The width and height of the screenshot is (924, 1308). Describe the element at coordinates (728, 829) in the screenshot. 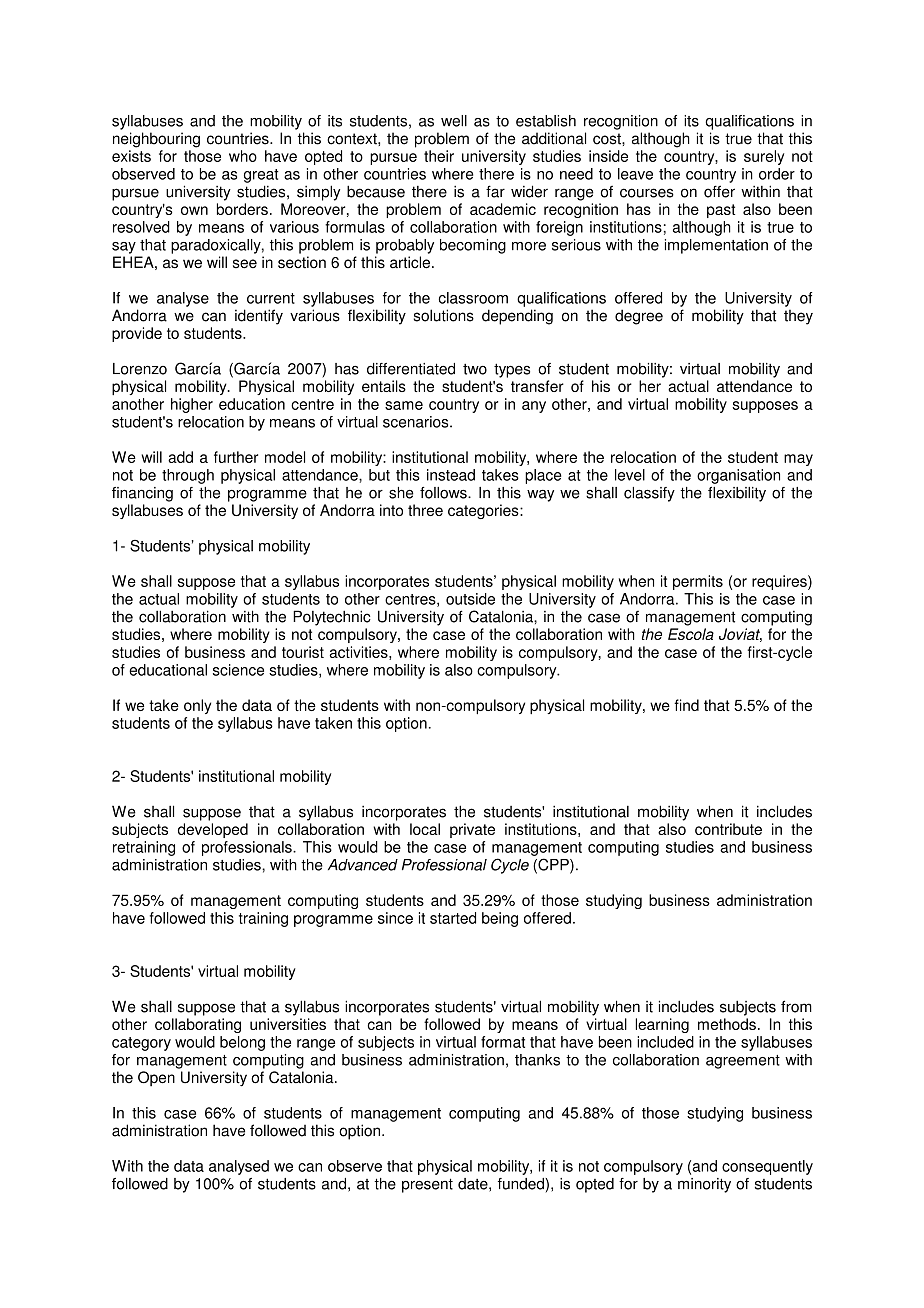

I see `contribute` at that location.
